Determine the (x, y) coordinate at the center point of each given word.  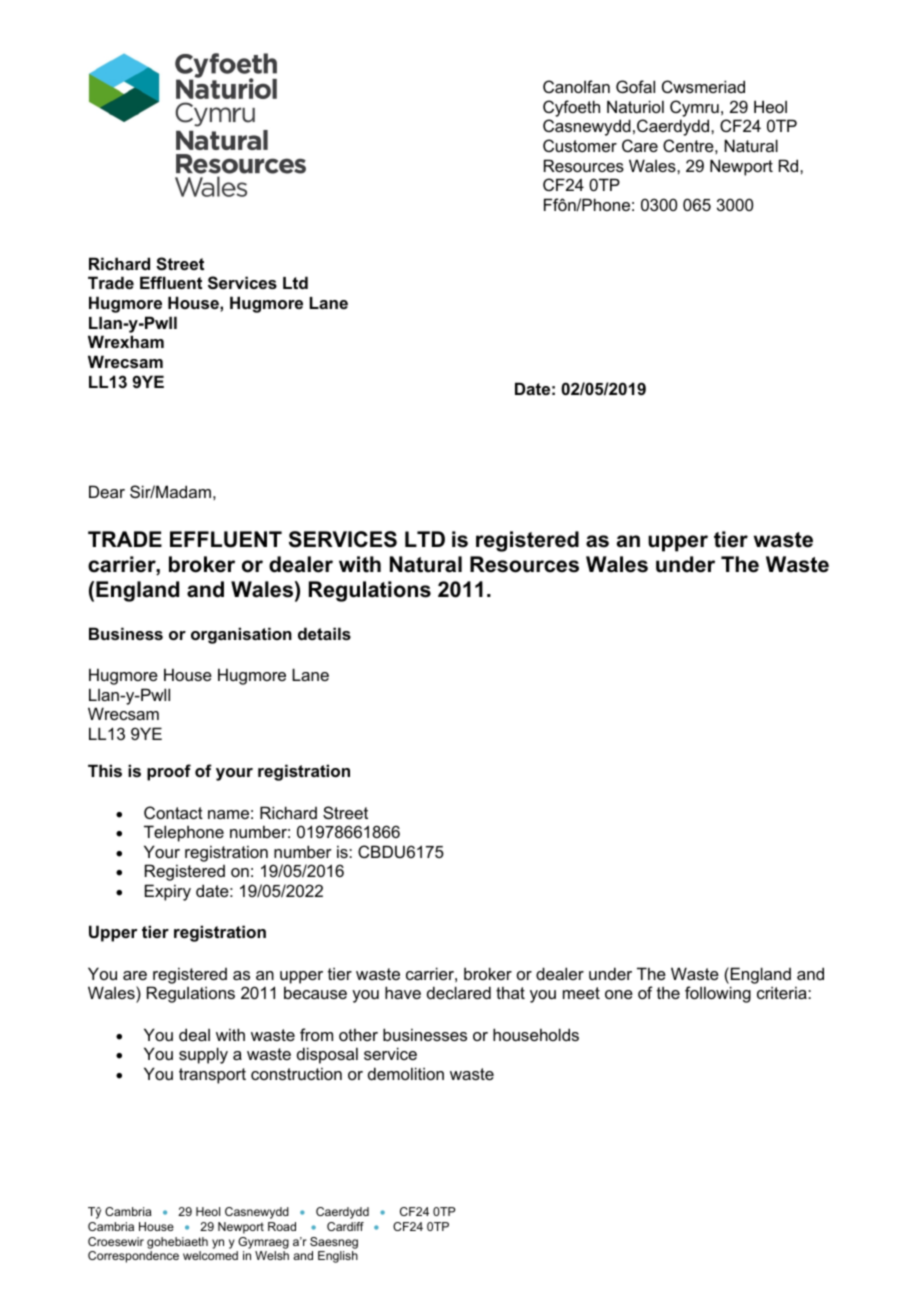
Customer (580, 145)
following (718, 994)
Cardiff (345, 1226)
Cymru (694, 108)
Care (640, 145)
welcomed (210, 1255)
